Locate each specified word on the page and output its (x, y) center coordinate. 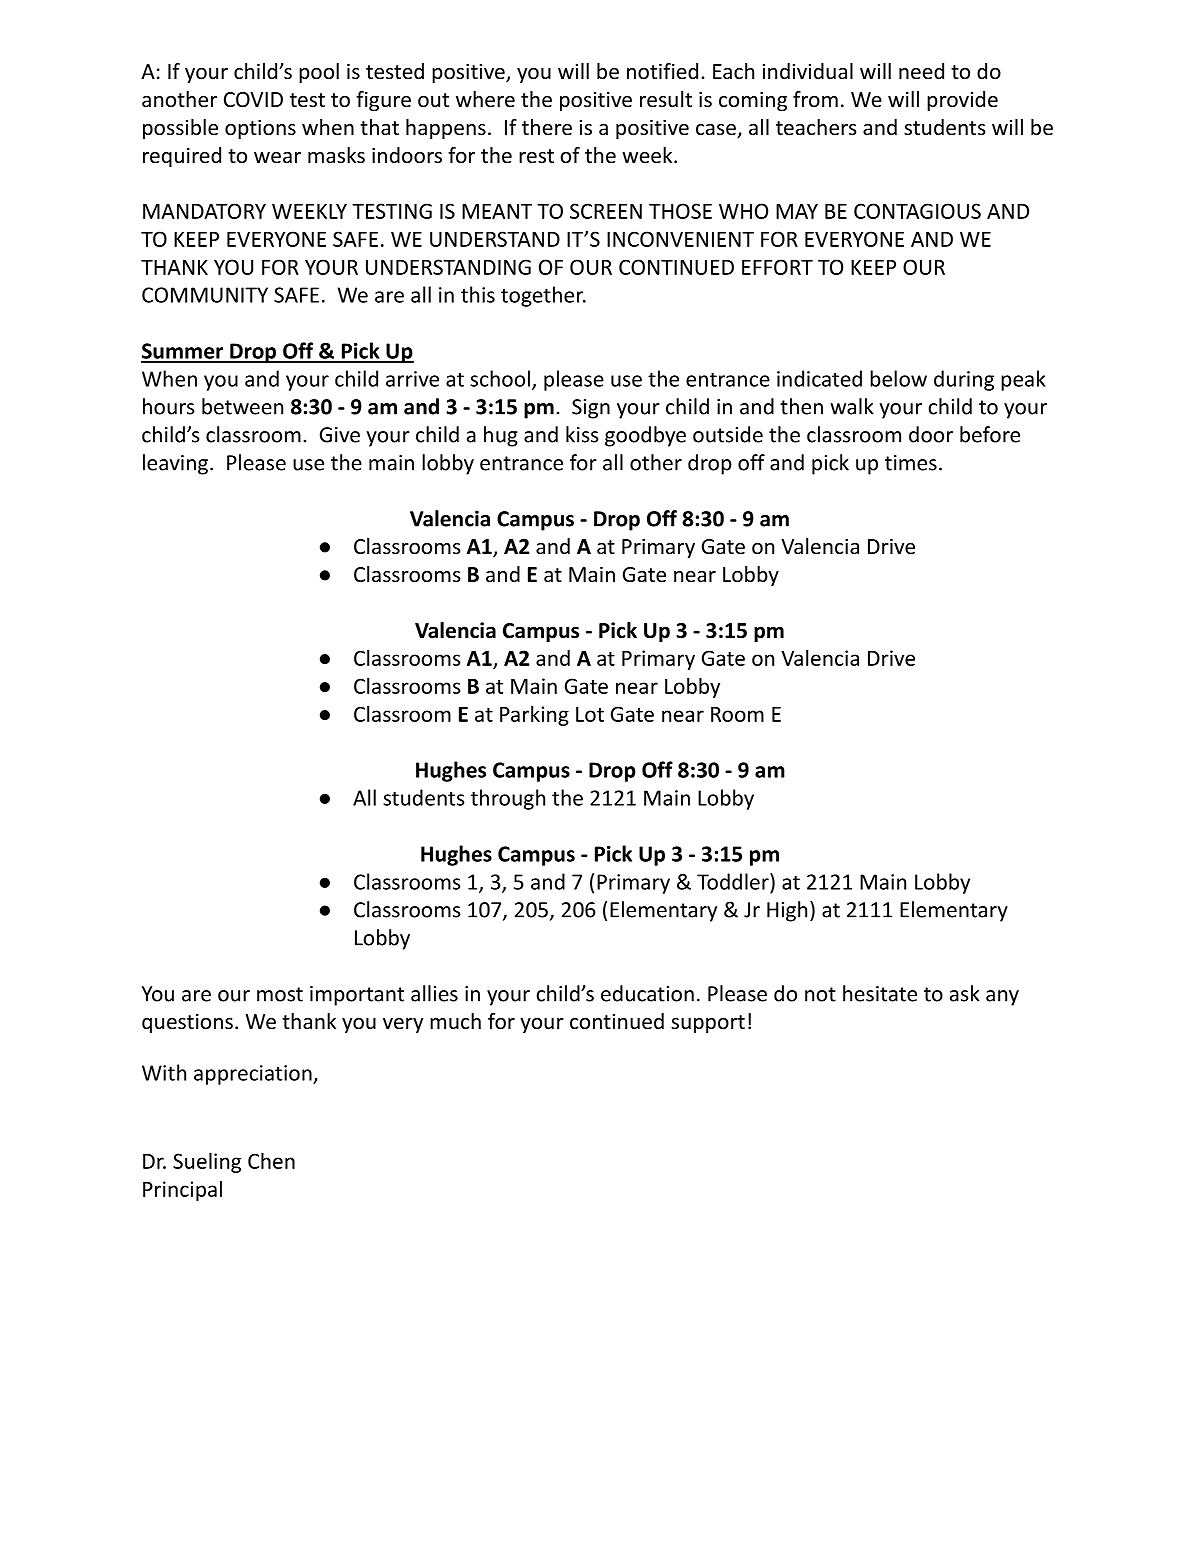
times (911, 463)
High (787, 911)
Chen (271, 1160)
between (242, 406)
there (547, 127)
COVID (253, 100)
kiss (582, 434)
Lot (590, 714)
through (508, 799)
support (708, 1024)
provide (962, 101)
